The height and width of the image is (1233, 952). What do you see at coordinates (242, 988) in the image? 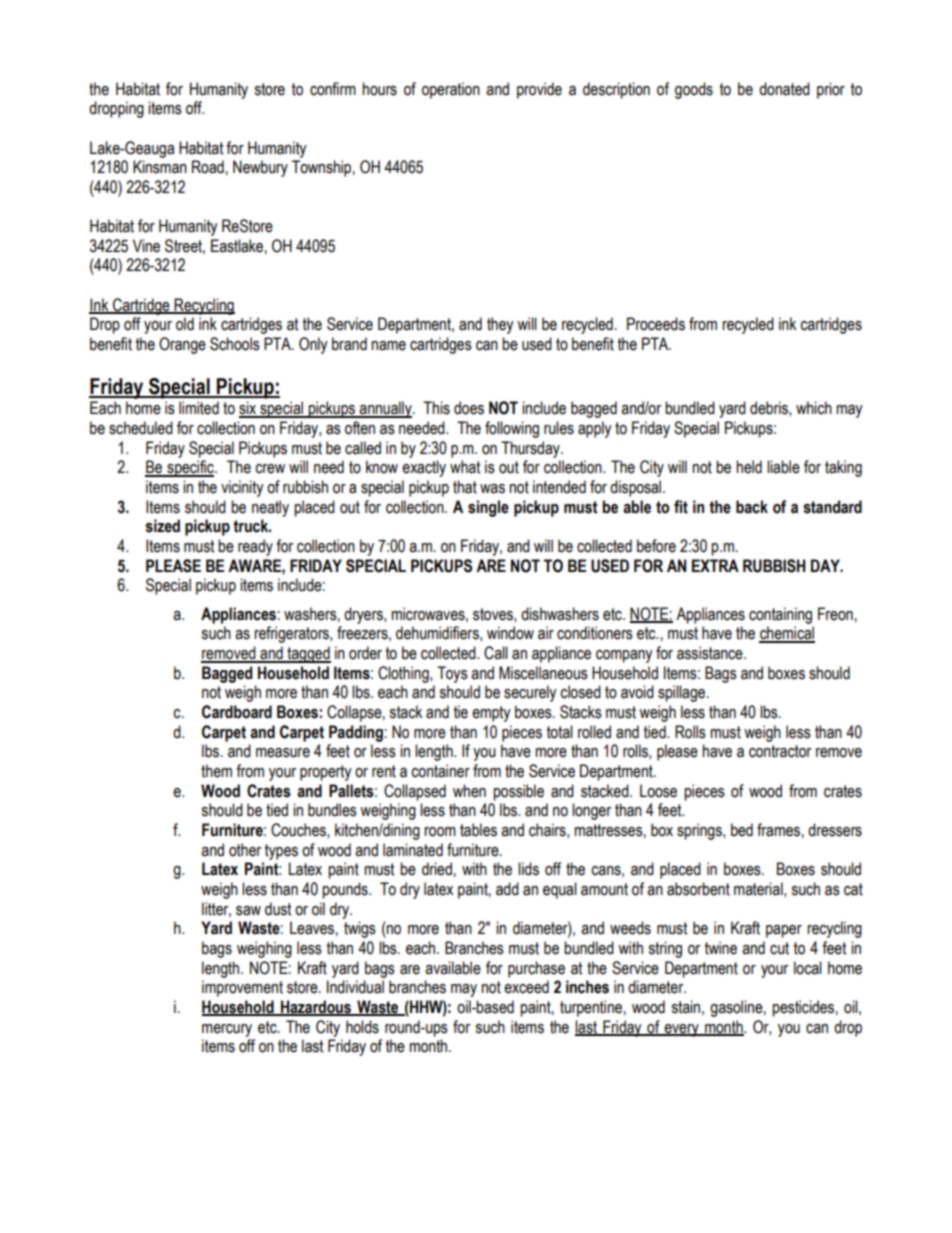
I see `improvement` at bounding box center [242, 988].
